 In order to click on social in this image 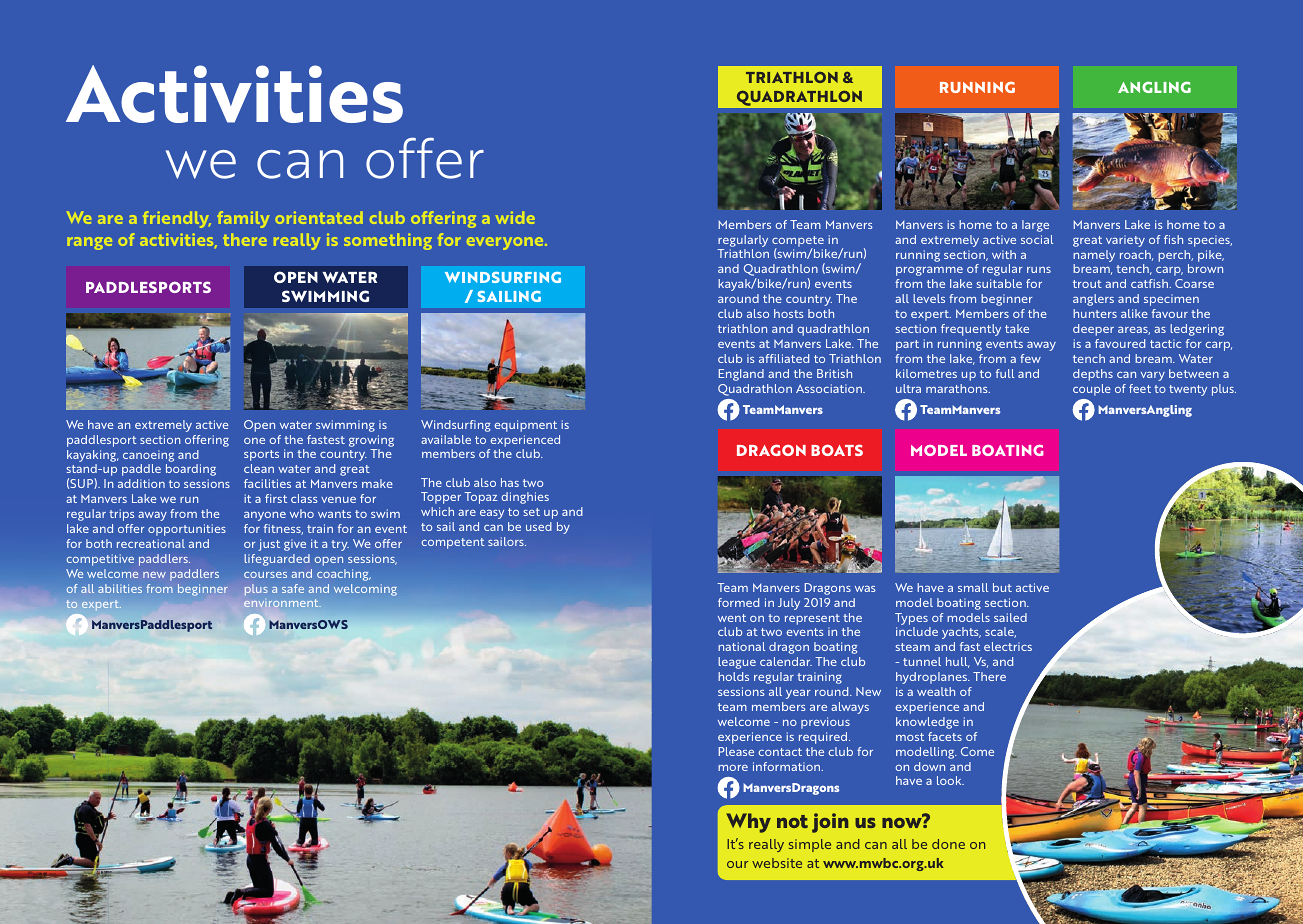, I will do `click(1037, 239)`.
